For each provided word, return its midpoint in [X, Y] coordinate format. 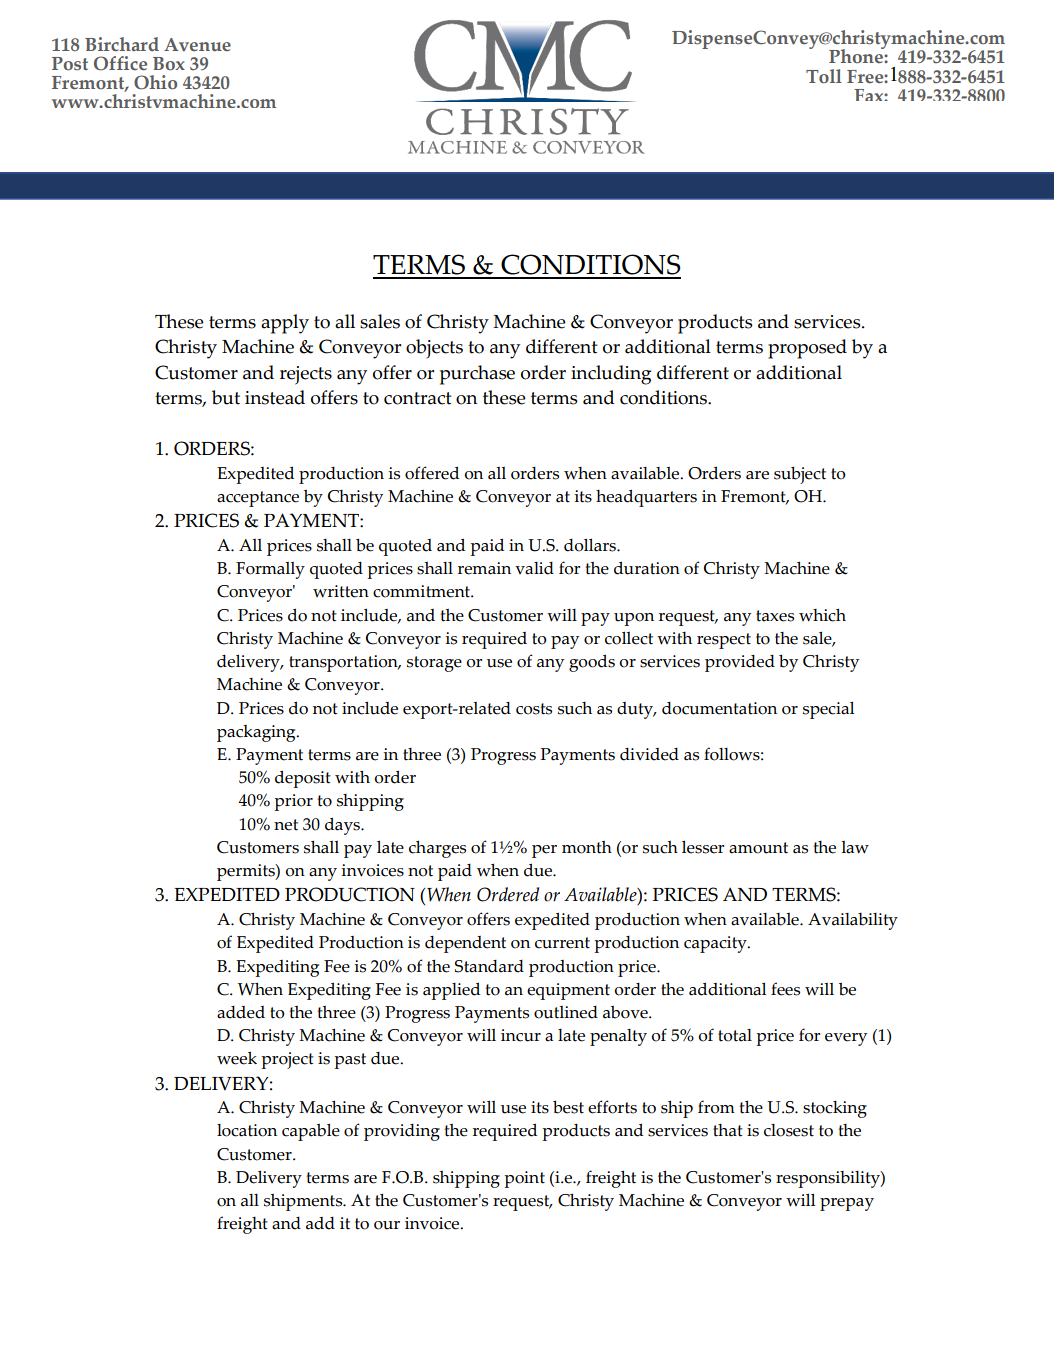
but [226, 397]
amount [758, 848]
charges [437, 849]
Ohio [155, 82]
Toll [824, 76]
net [286, 825]
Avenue [197, 45]
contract [417, 398]
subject [800, 475]
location [247, 1130]
